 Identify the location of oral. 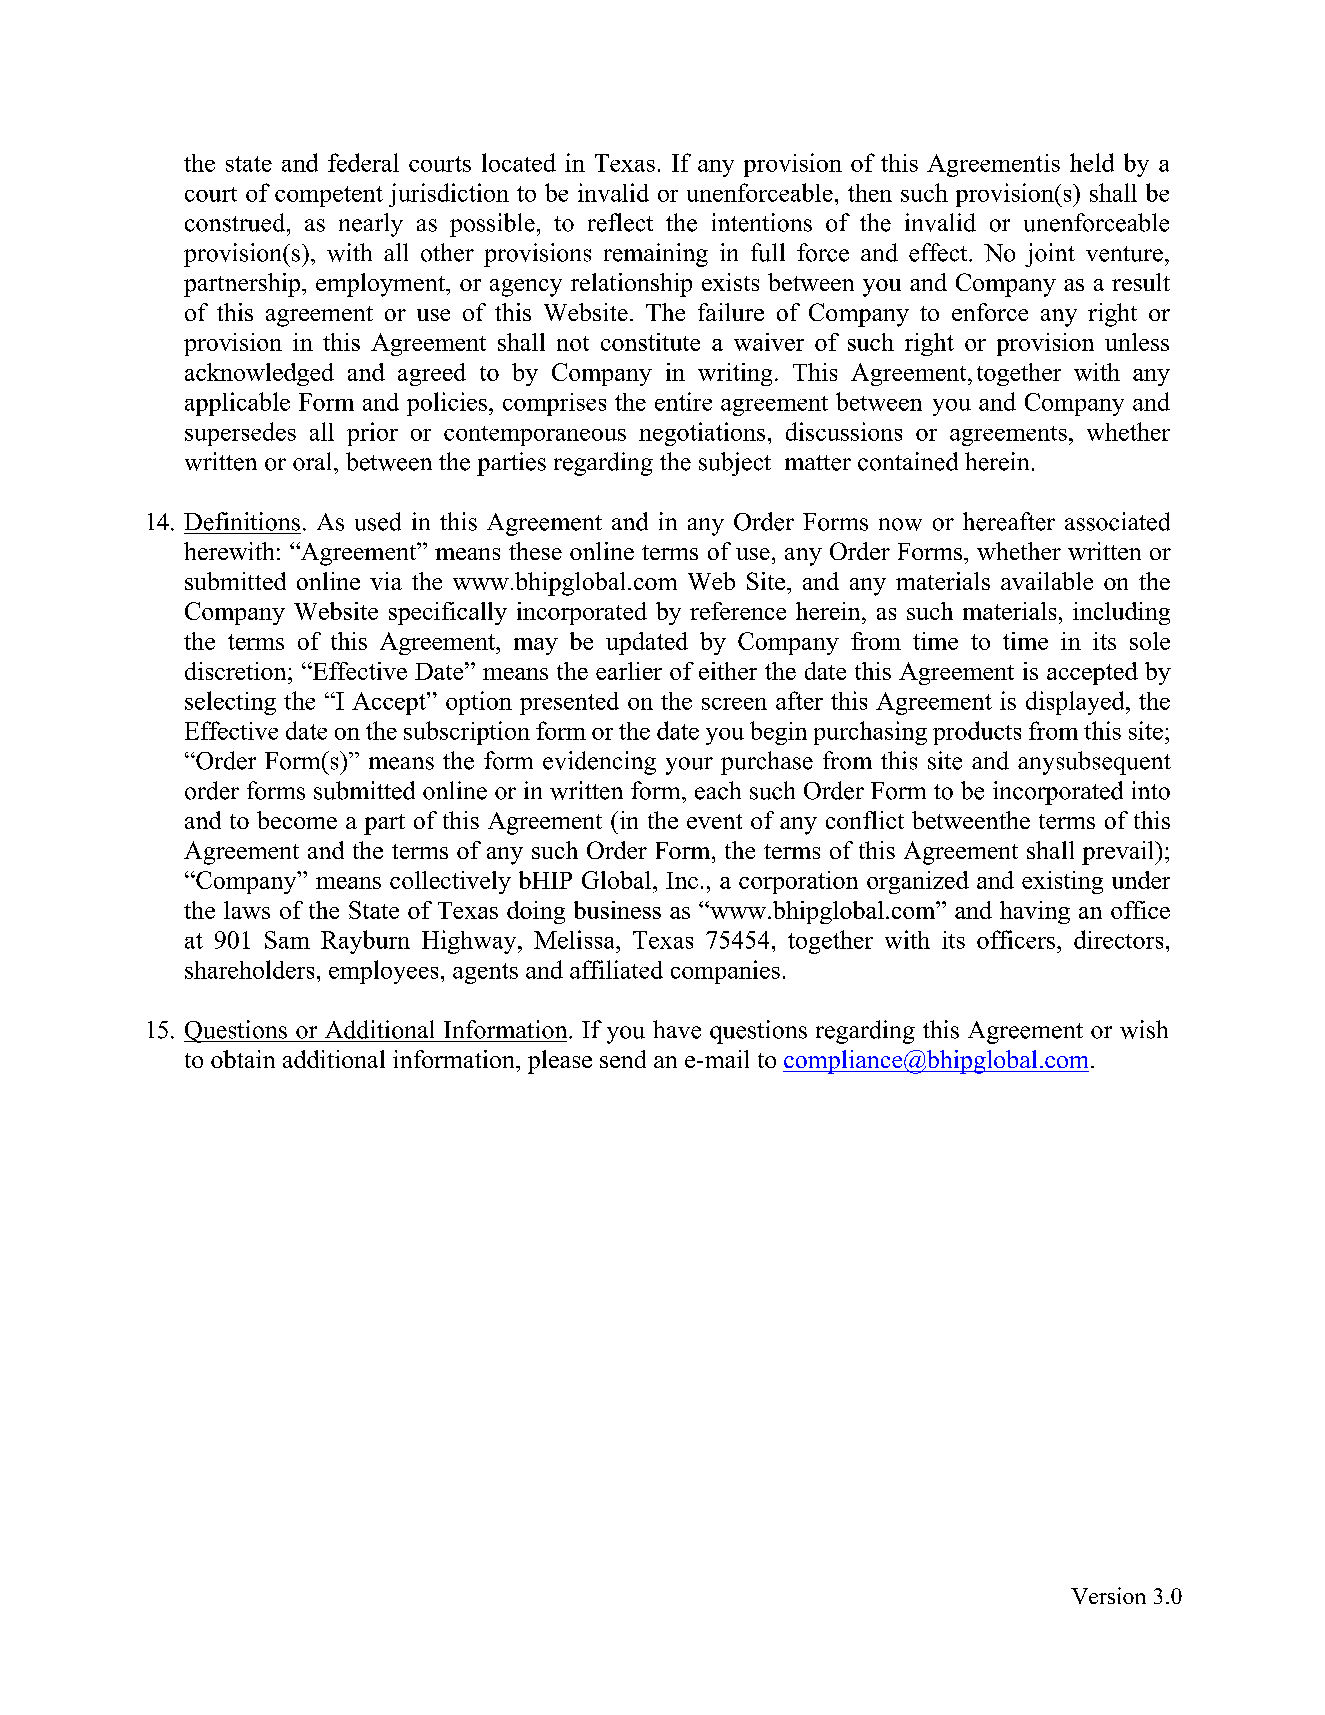
(314, 461).
